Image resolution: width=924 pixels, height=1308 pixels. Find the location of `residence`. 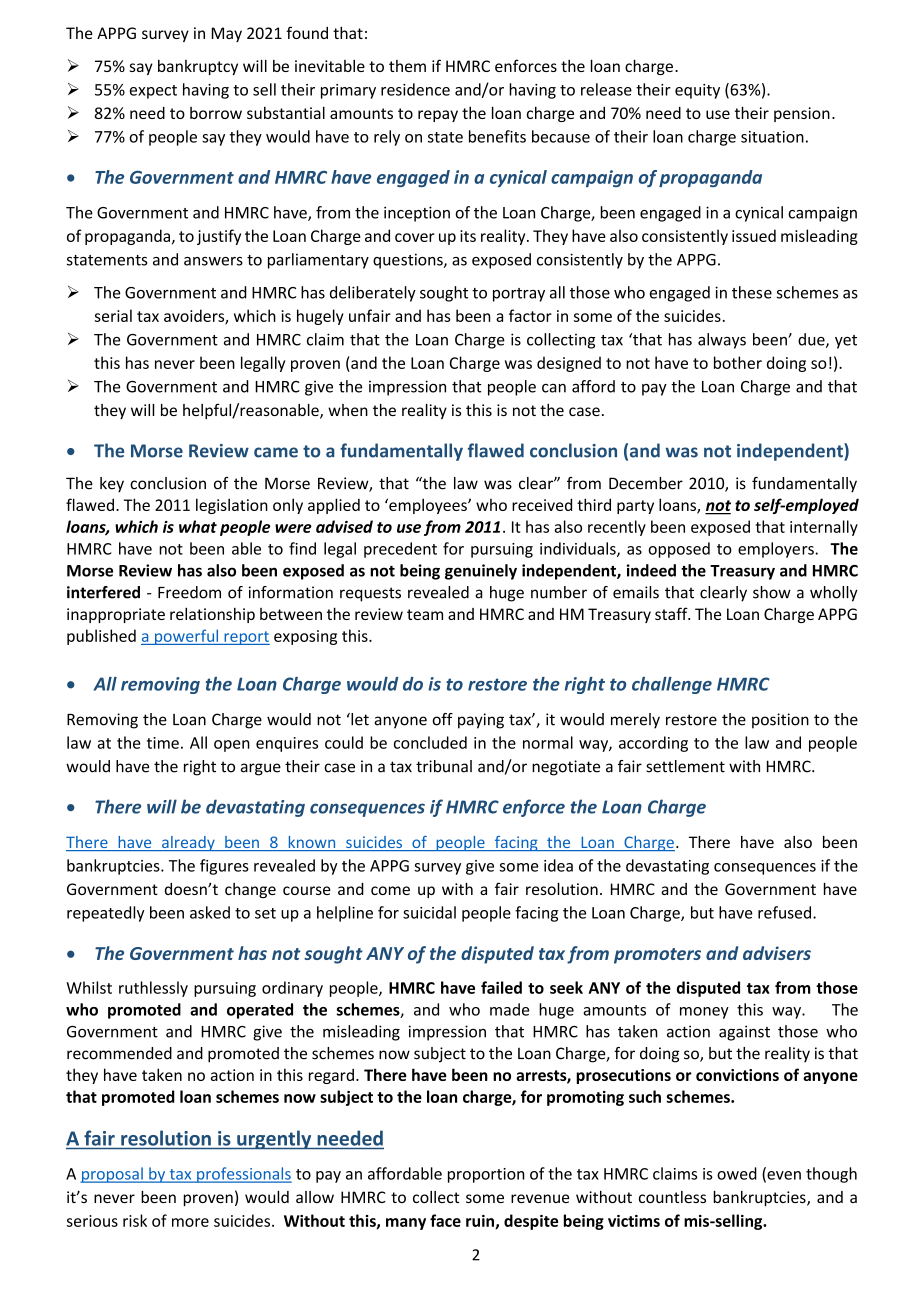

residence is located at coordinates (415, 89).
